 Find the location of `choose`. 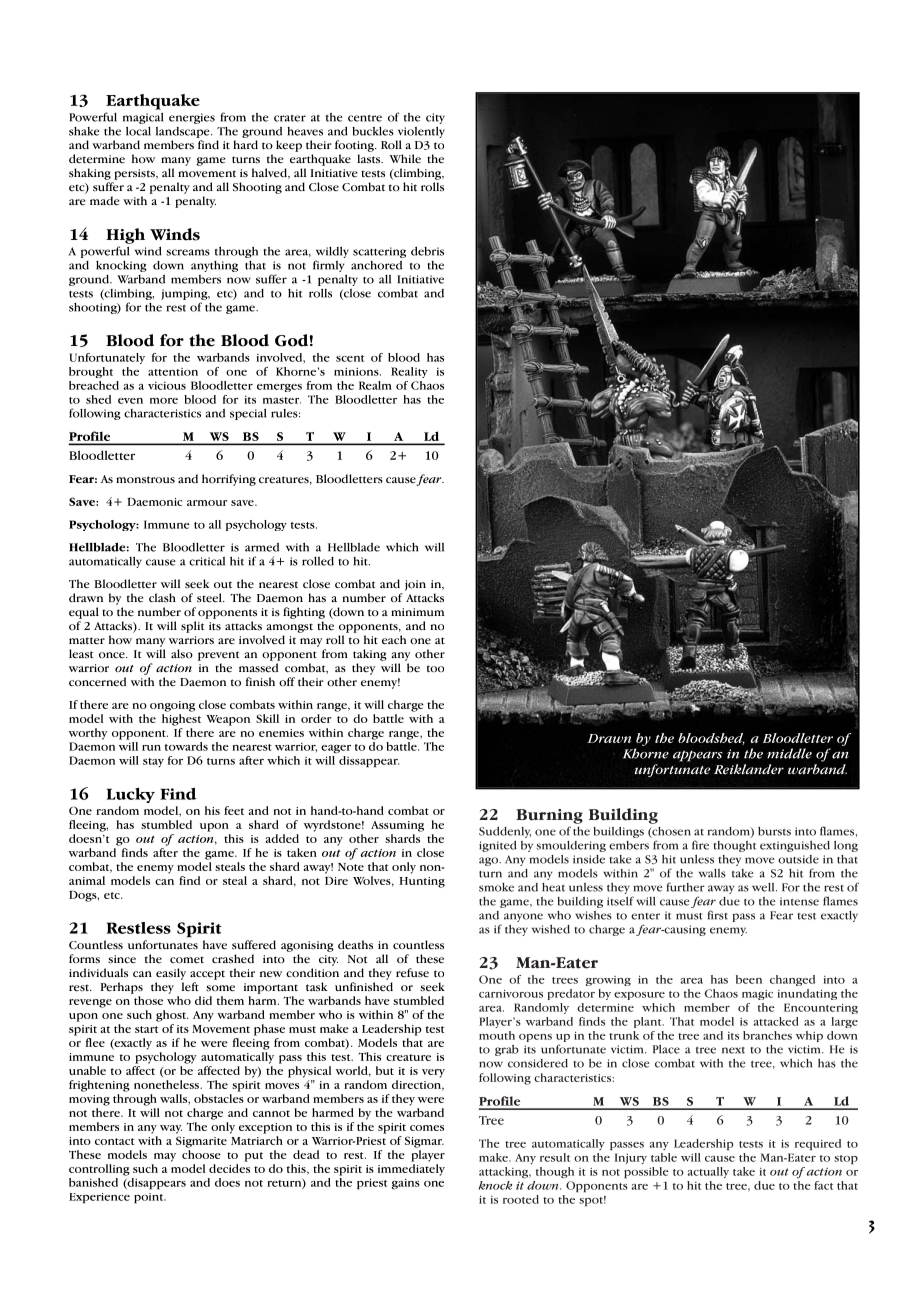

choose is located at coordinates (201, 1154).
